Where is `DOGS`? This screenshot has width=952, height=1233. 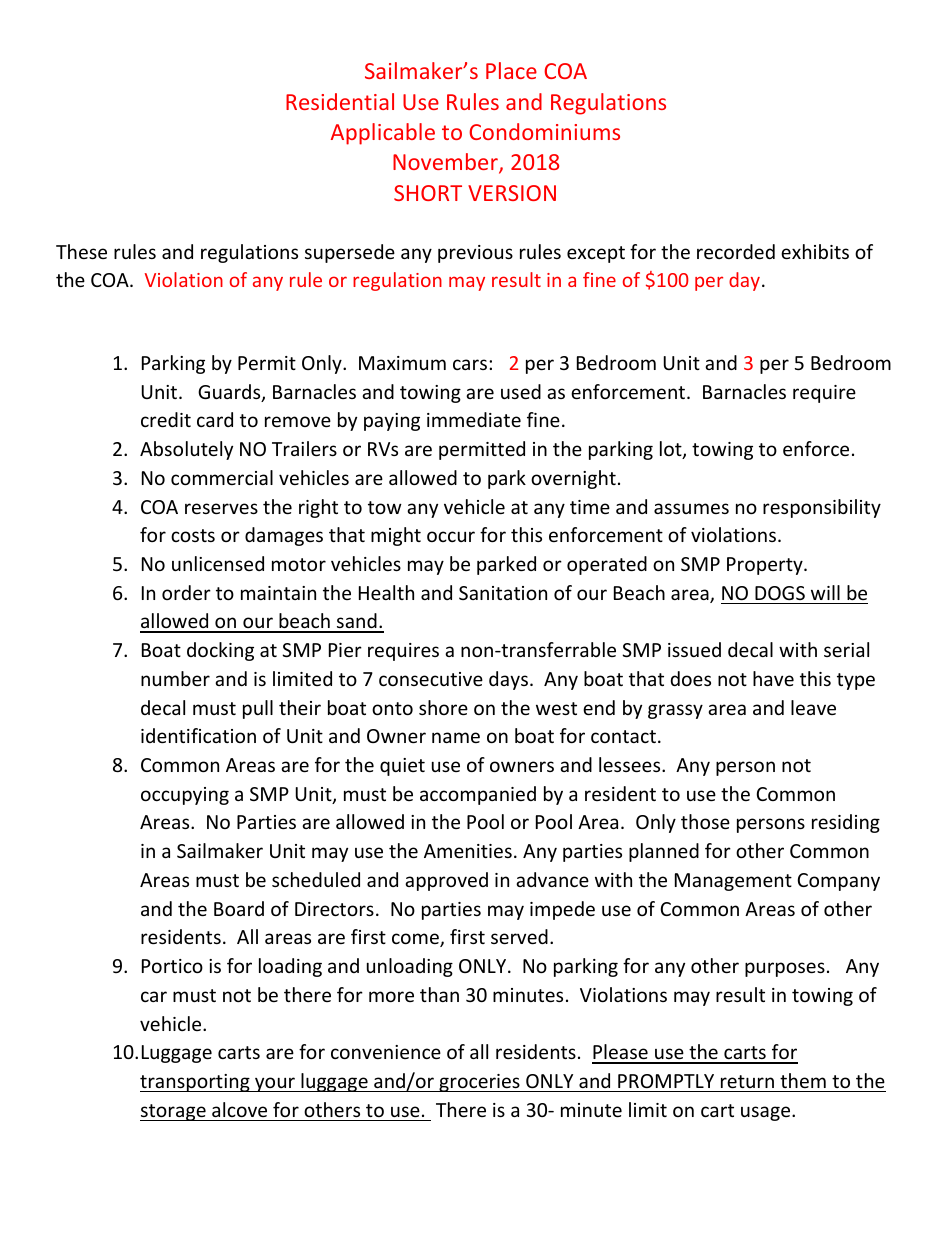 DOGS is located at coordinates (780, 593).
